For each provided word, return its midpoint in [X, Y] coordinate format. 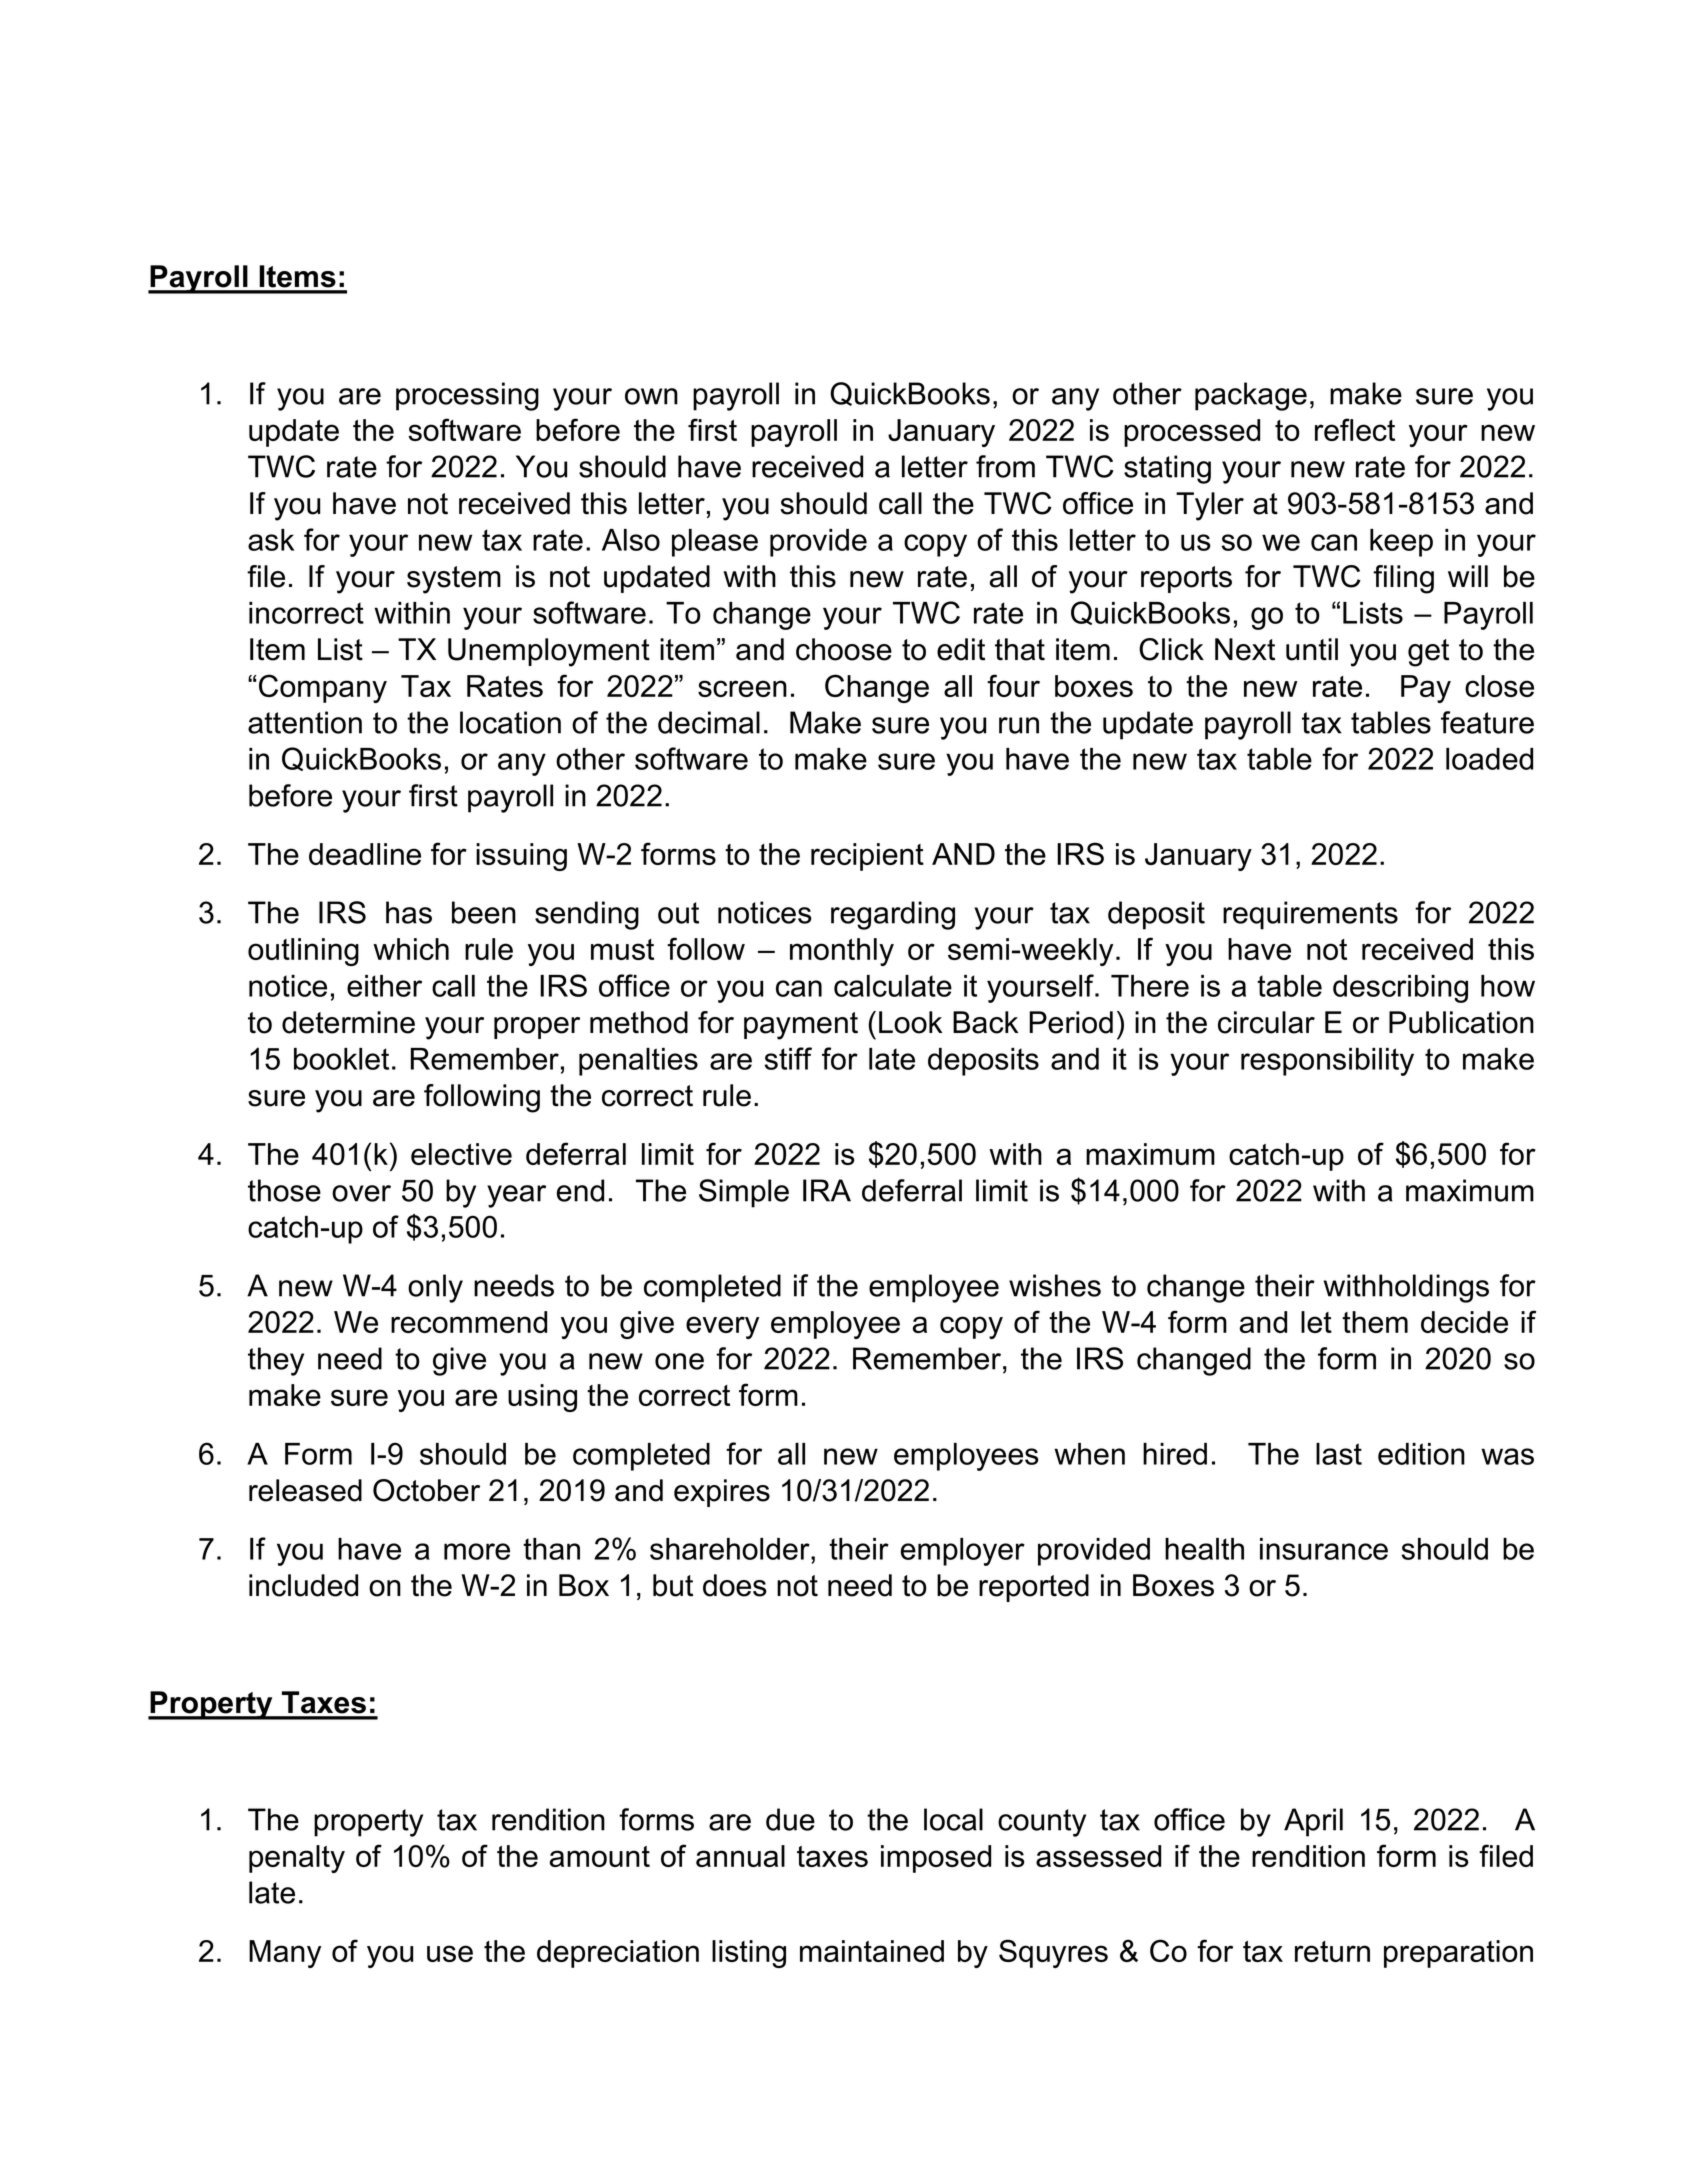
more [477, 1551]
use [450, 1953]
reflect [1355, 429]
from [1005, 466]
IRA [827, 1190]
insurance [1324, 1549]
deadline [365, 854]
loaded [1489, 759]
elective [461, 1154]
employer [963, 1552]
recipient [867, 857]
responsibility [1327, 1062]
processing [467, 396]
